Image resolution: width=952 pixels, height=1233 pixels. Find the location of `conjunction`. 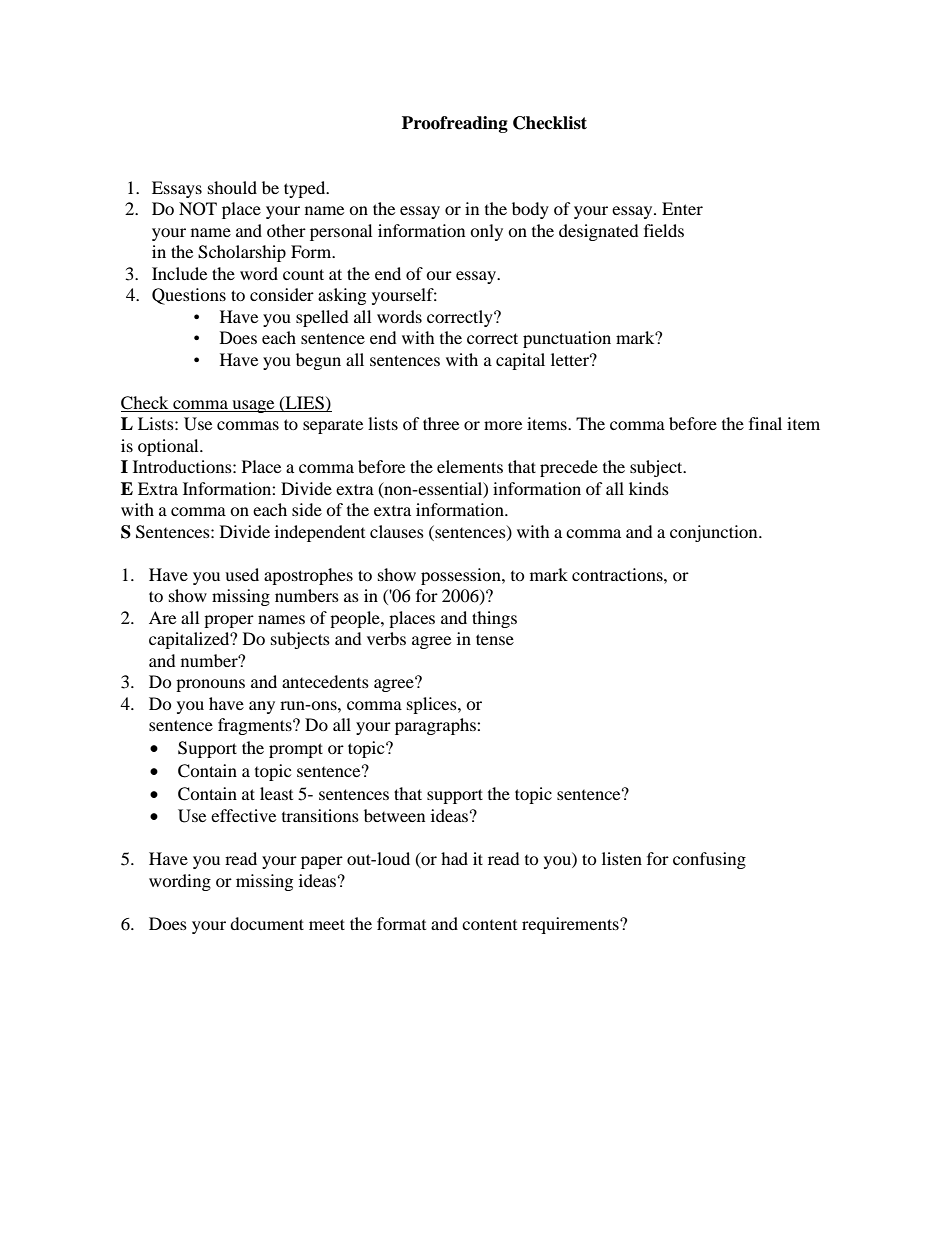

conjunction is located at coordinates (715, 533).
